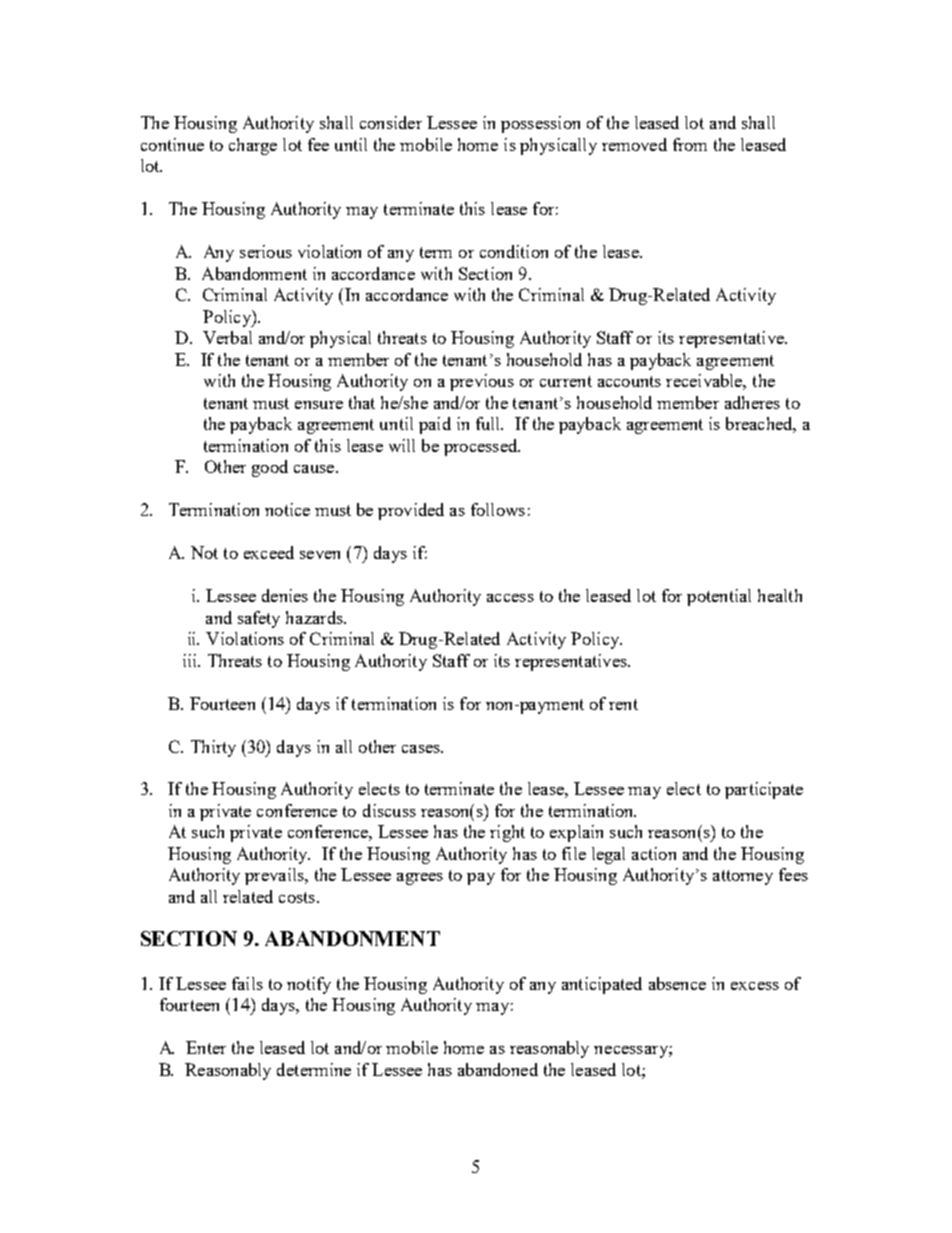 The height and width of the screenshot is (1233, 952). What do you see at coordinates (752, 402) in the screenshot?
I see `adheres` at bounding box center [752, 402].
